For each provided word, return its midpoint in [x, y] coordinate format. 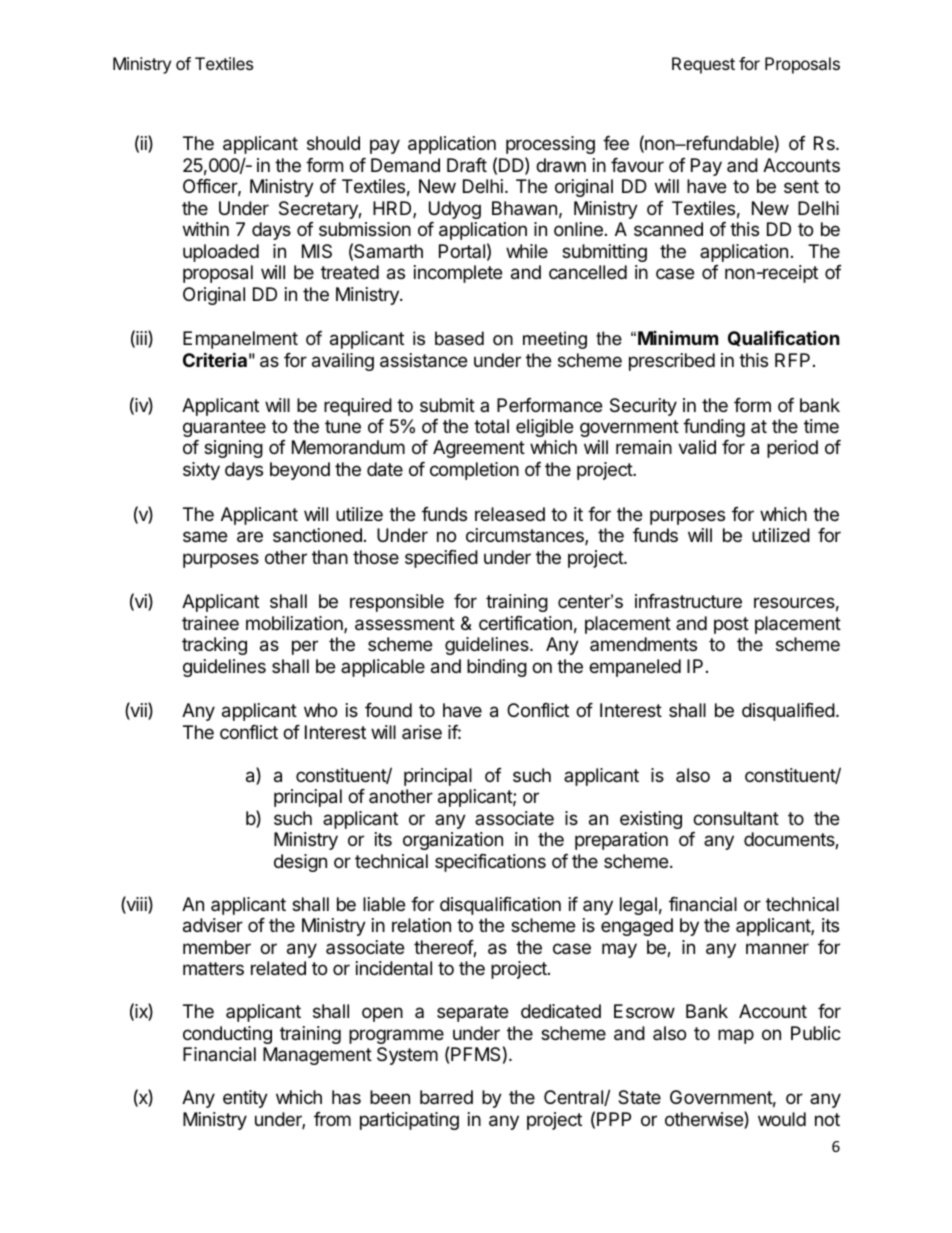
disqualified [788, 712]
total [491, 426]
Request [703, 65]
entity [245, 1099]
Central [574, 1098]
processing [550, 145]
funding [714, 428]
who [320, 710]
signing [233, 449]
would [782, 1119]
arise [422, 732]
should [333, 143]
